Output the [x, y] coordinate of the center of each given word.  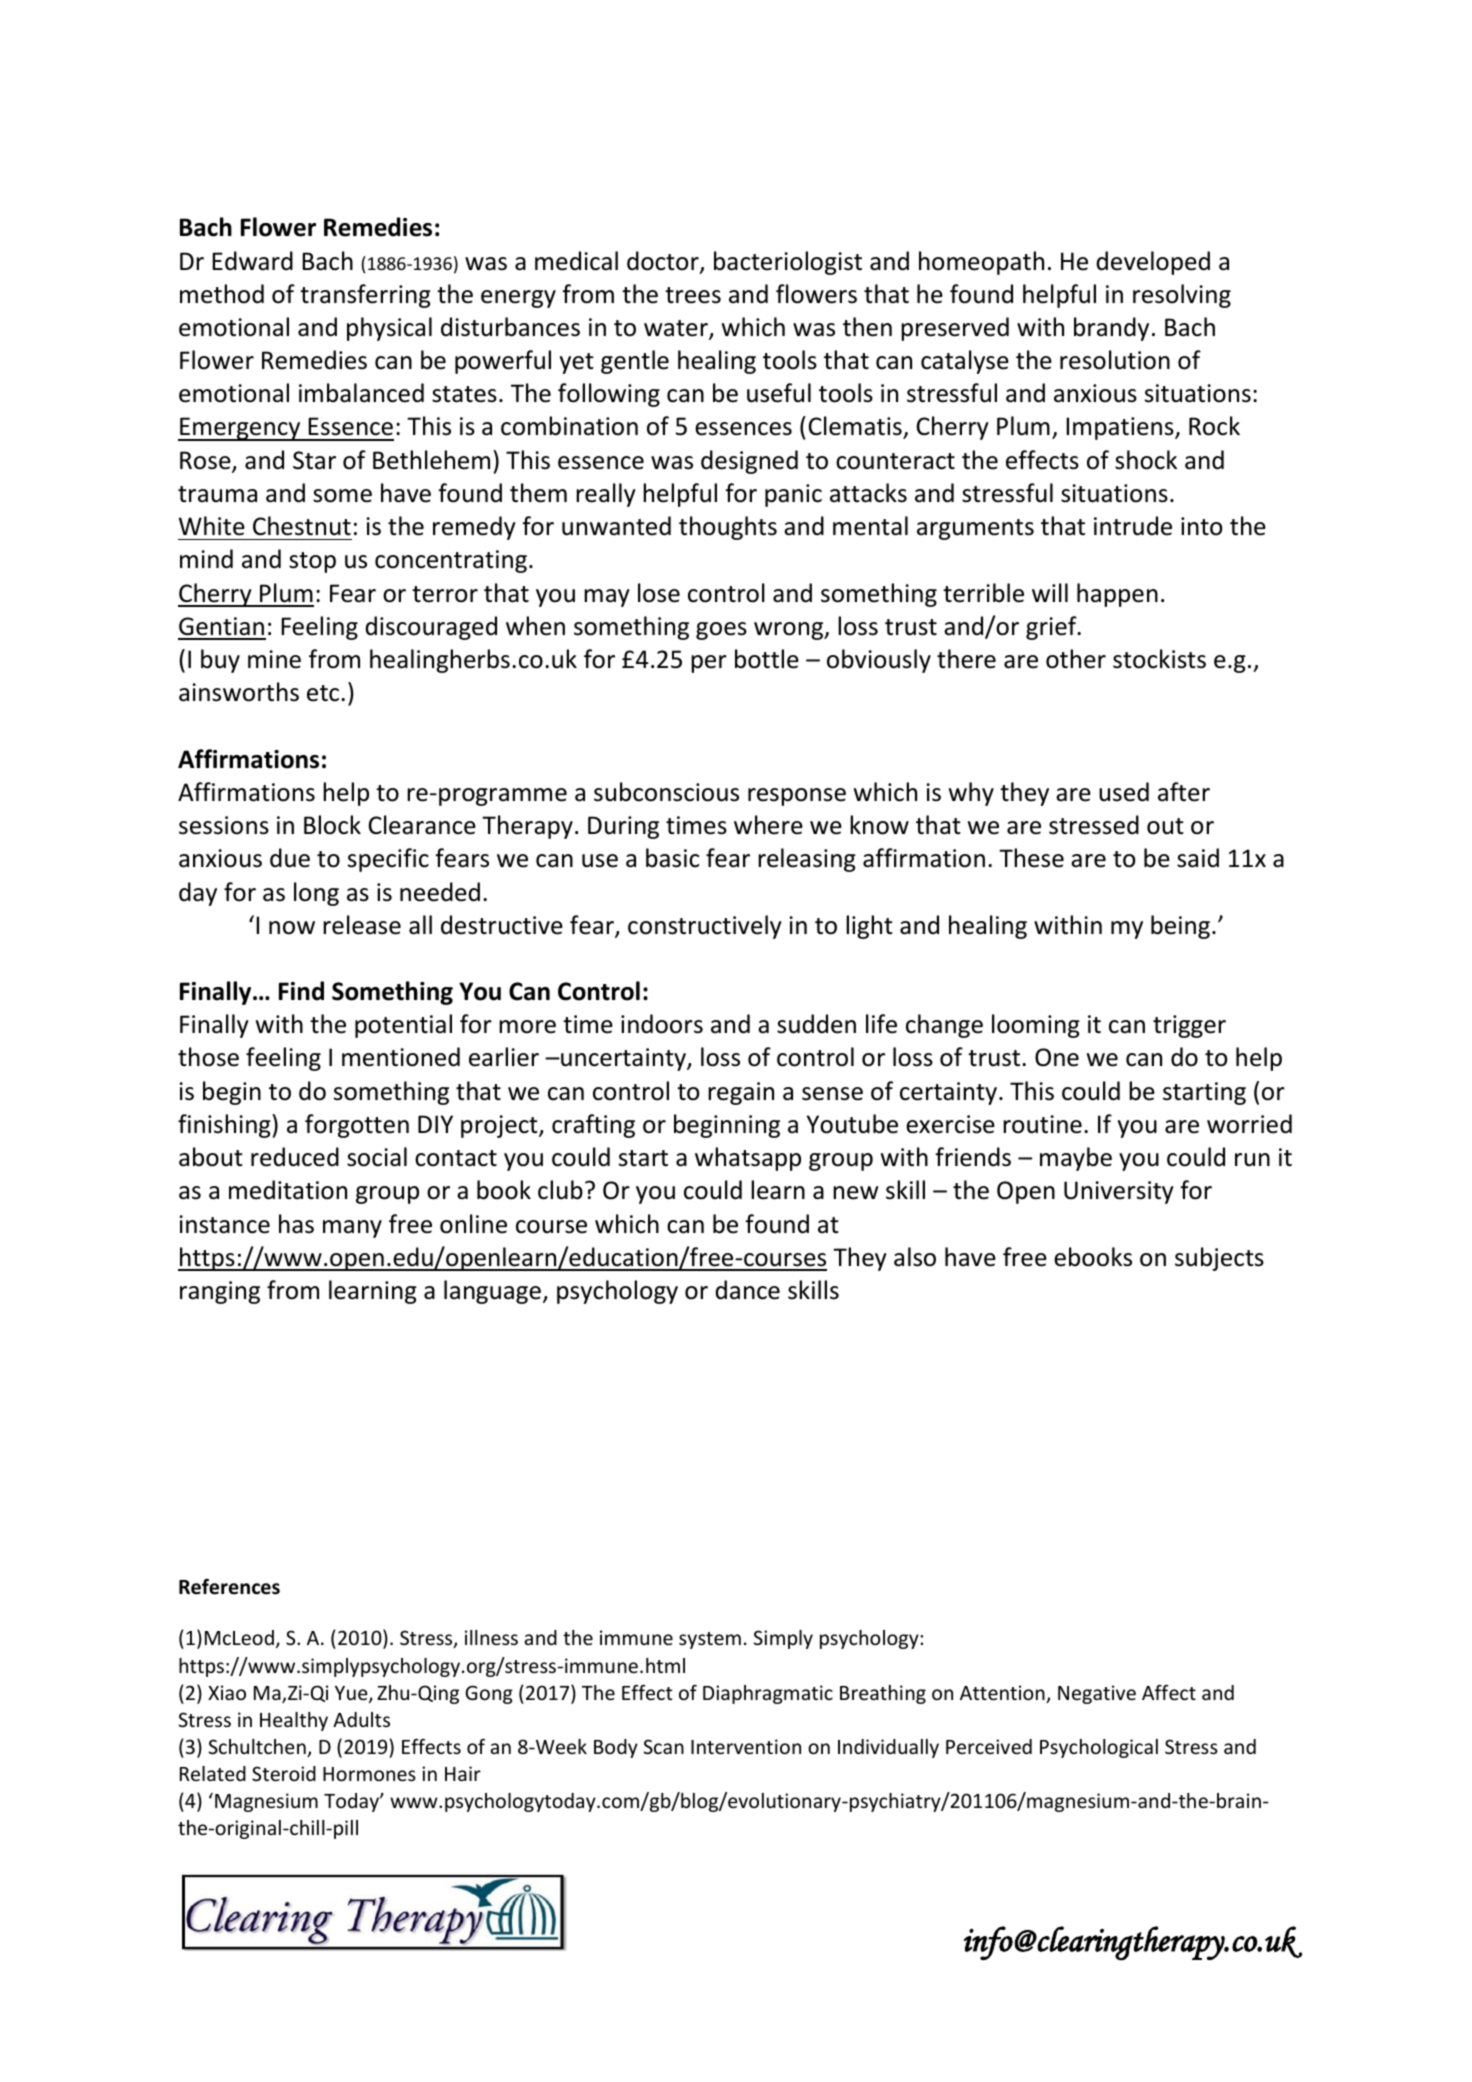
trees [693, 295]
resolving [1182, 296]
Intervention [746, 1746]
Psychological [1099, 1748]
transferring [365, 296]
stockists [1159, 659]
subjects [1219, 1259]
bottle [767, 659]
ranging [220, 1292]
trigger [1189, 1026]
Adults [361, 1719]
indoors [662, 1024]
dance [747, 1290]
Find [301, 991]
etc [324, 693]
